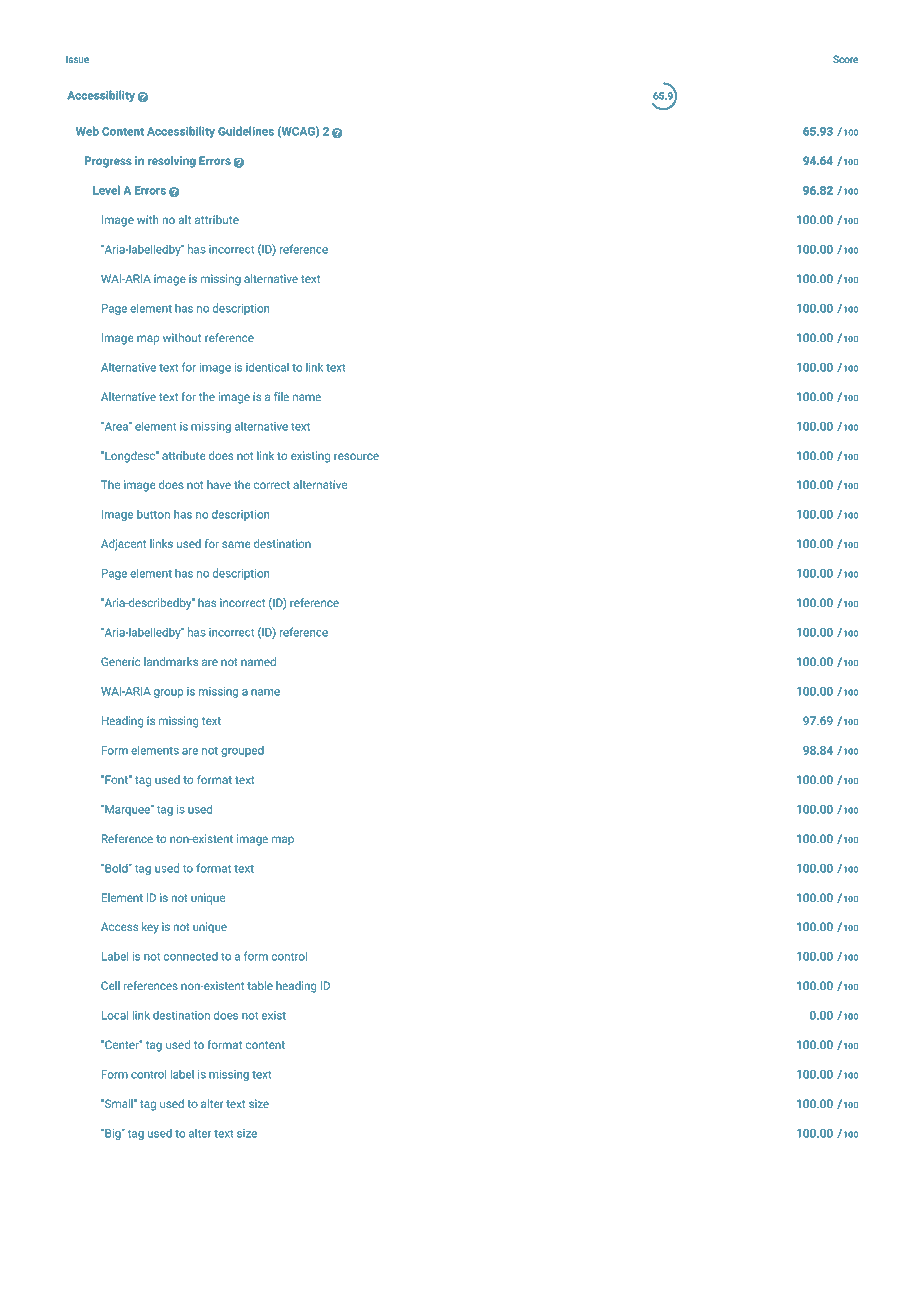 Image resolution: width=924 pixels, height=1308 pixels. Describe the element at coordinates (120, 661) in the screenshot. I see `Generic` at that location.
